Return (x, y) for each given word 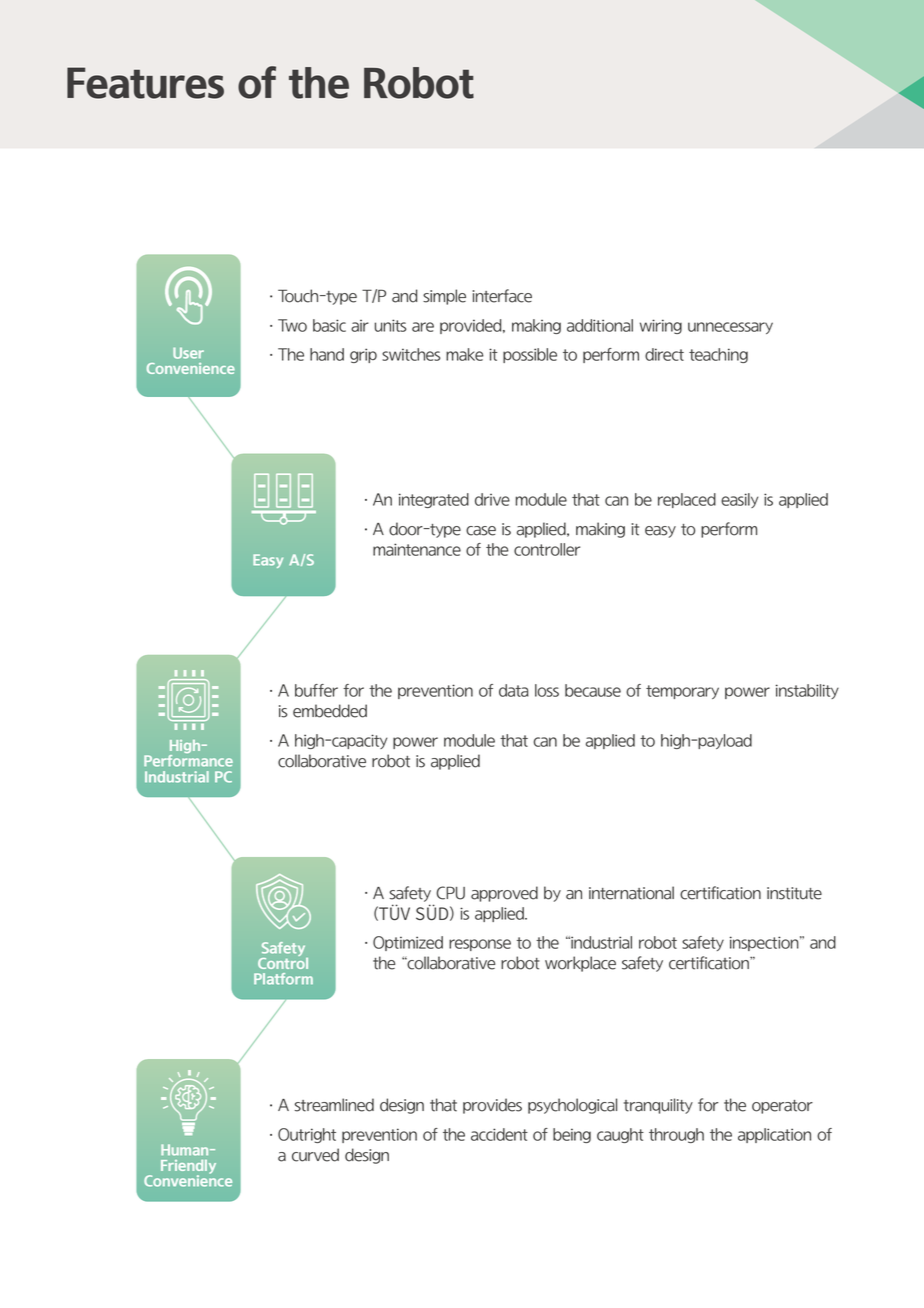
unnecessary (730, 328)
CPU (450, 893)
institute (794, 893)
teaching (718, 355)
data (514, 690)
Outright (307, 1135)
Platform (283, 979)
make (464, 354)
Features (145, 83)
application (774, 1135)
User (188, 353)
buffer (316, 690)
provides (492, 1106)
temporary (682, 692)
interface (502, 296)
